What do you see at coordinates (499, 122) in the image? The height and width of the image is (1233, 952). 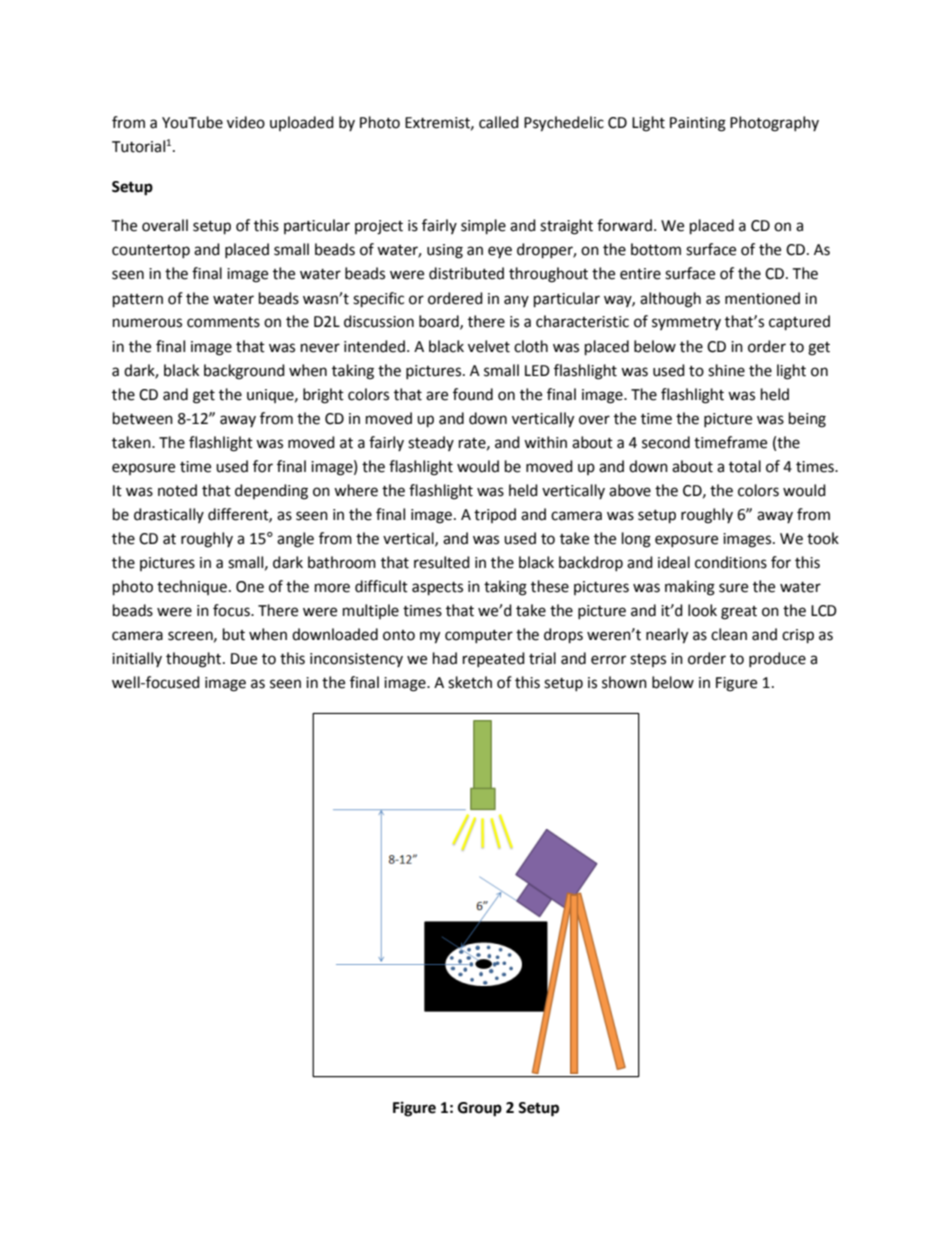 I see `called` at bounding box center [499, 122].
